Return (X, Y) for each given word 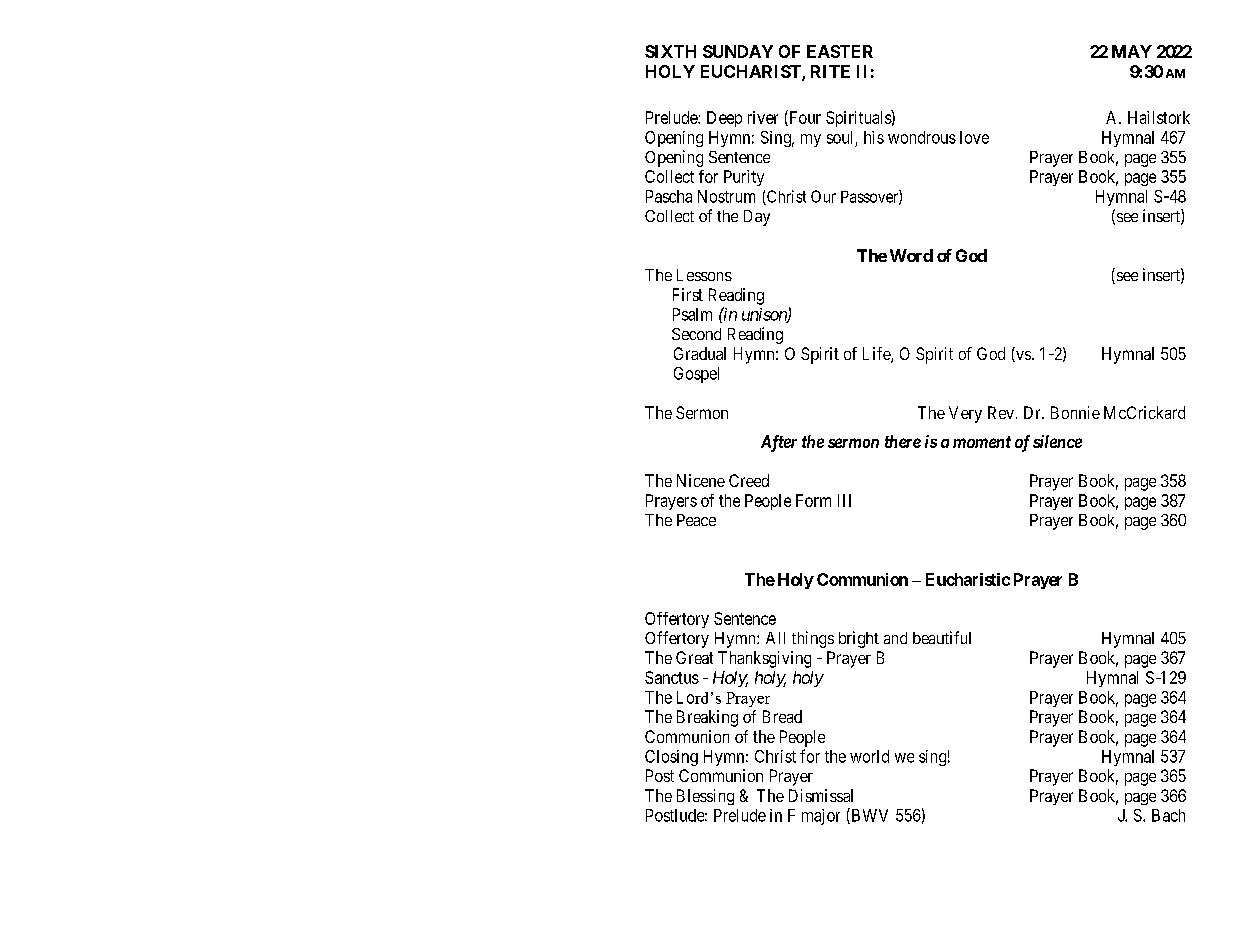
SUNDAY (738, 51)
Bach (1168, 815)
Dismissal (821, 795)
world (869, 756)
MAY (1132, 51)
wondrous (922, 137)
